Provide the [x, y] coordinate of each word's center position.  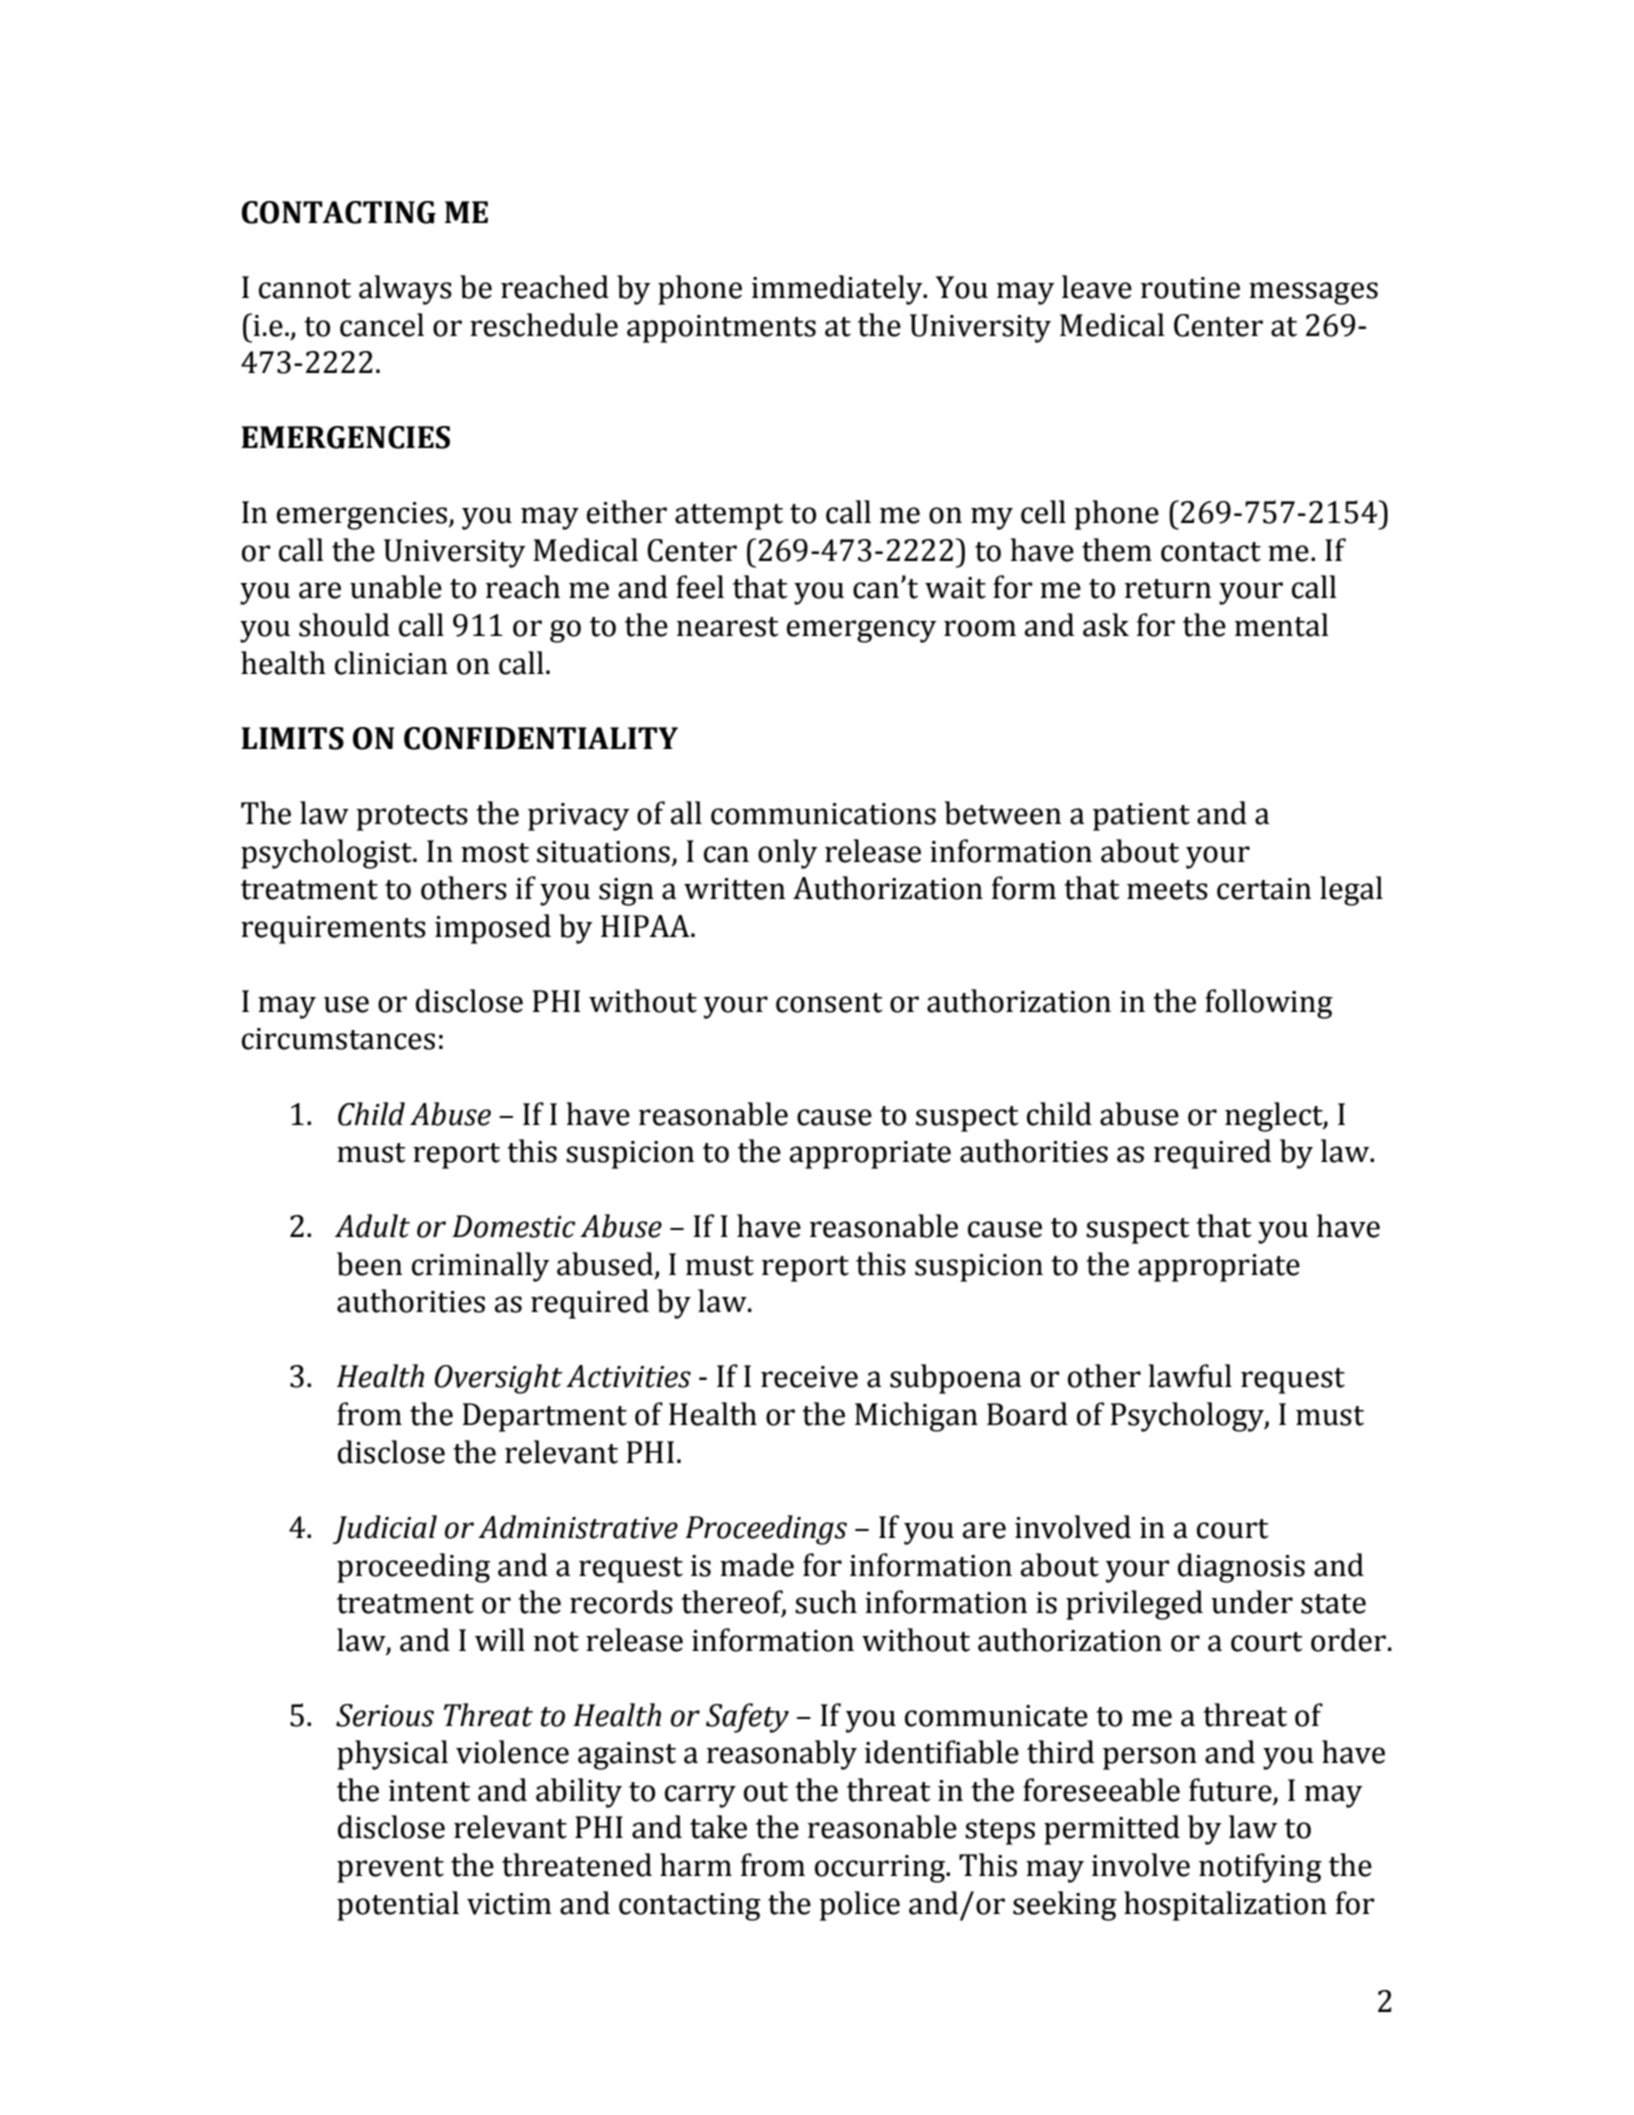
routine [1190, 288]
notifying [1260, 1868]
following [1269, 1004]
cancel [382, 325]
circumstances [338, 1039]
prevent [390, 1870]
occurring [881, 1869]
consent [829, 1003]
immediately [838, 290]
